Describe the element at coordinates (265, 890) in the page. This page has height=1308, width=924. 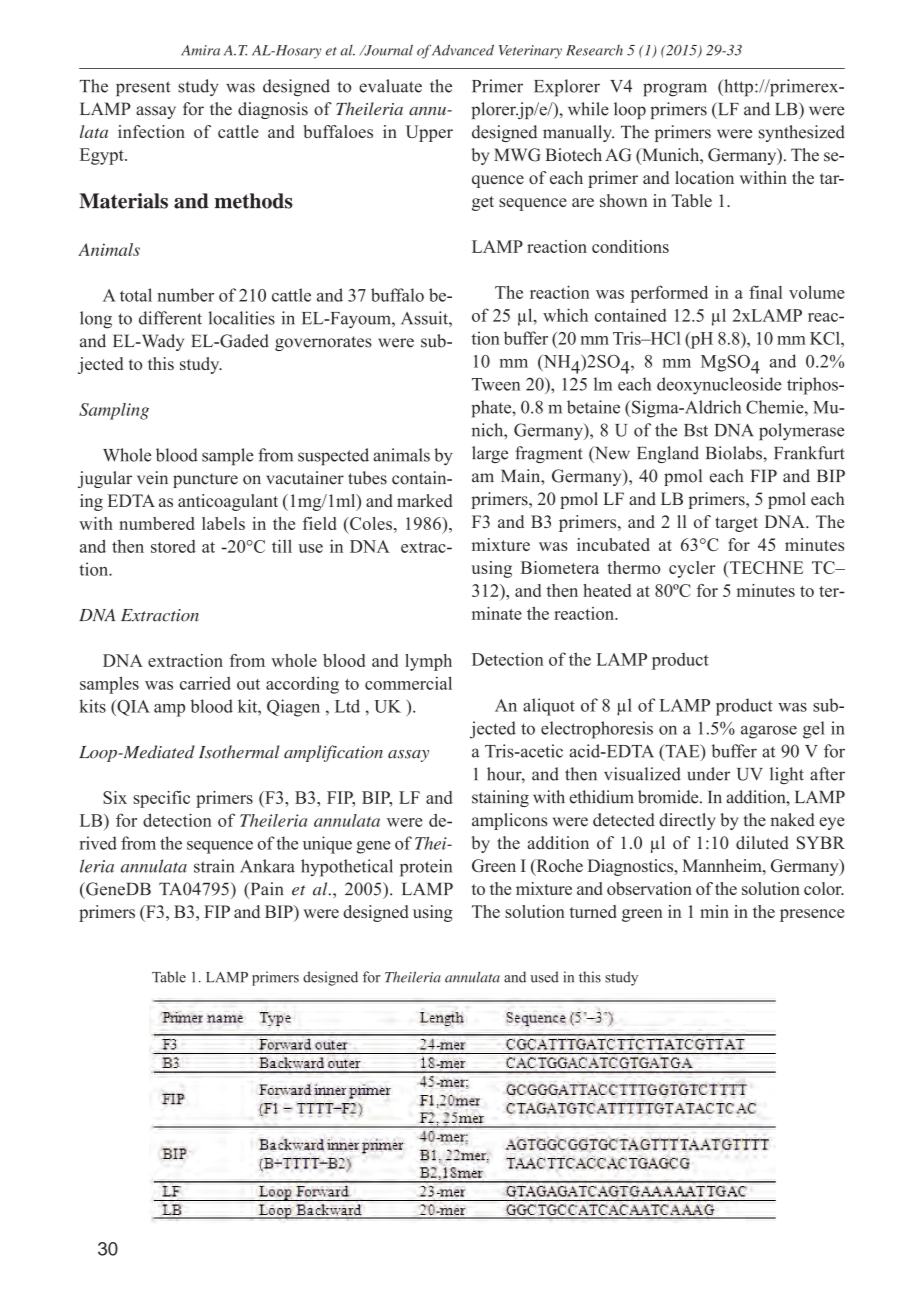
I see `Pain` at that location.
